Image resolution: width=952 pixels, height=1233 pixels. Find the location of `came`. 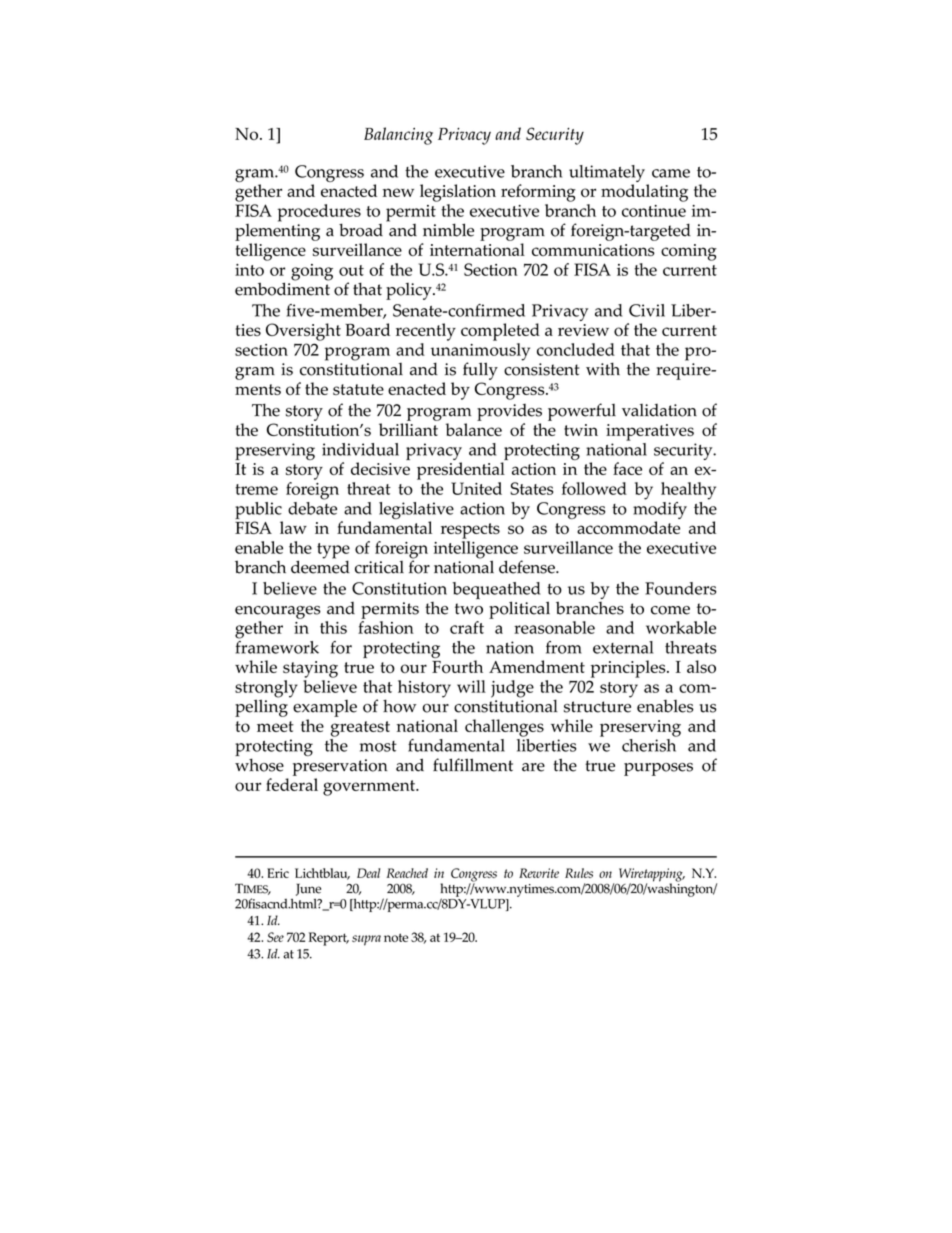

came is located at coordinates (671, 173).
